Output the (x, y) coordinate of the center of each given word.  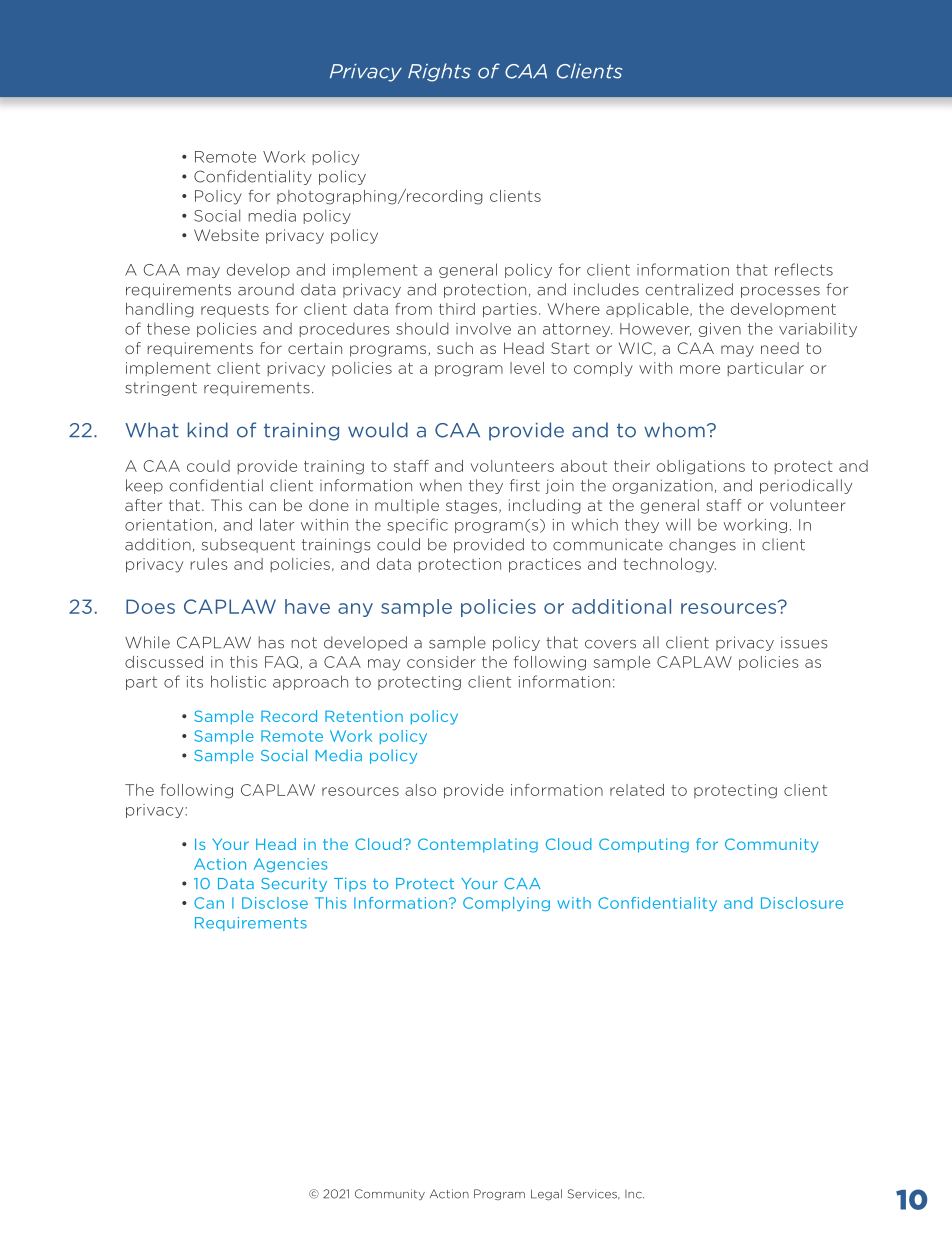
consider (441, 662)
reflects (804, 269)
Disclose (275, 903)
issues (804, 642)
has (271, 642)
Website (226, 235)
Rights (439, 72)
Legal (546, 1195)
